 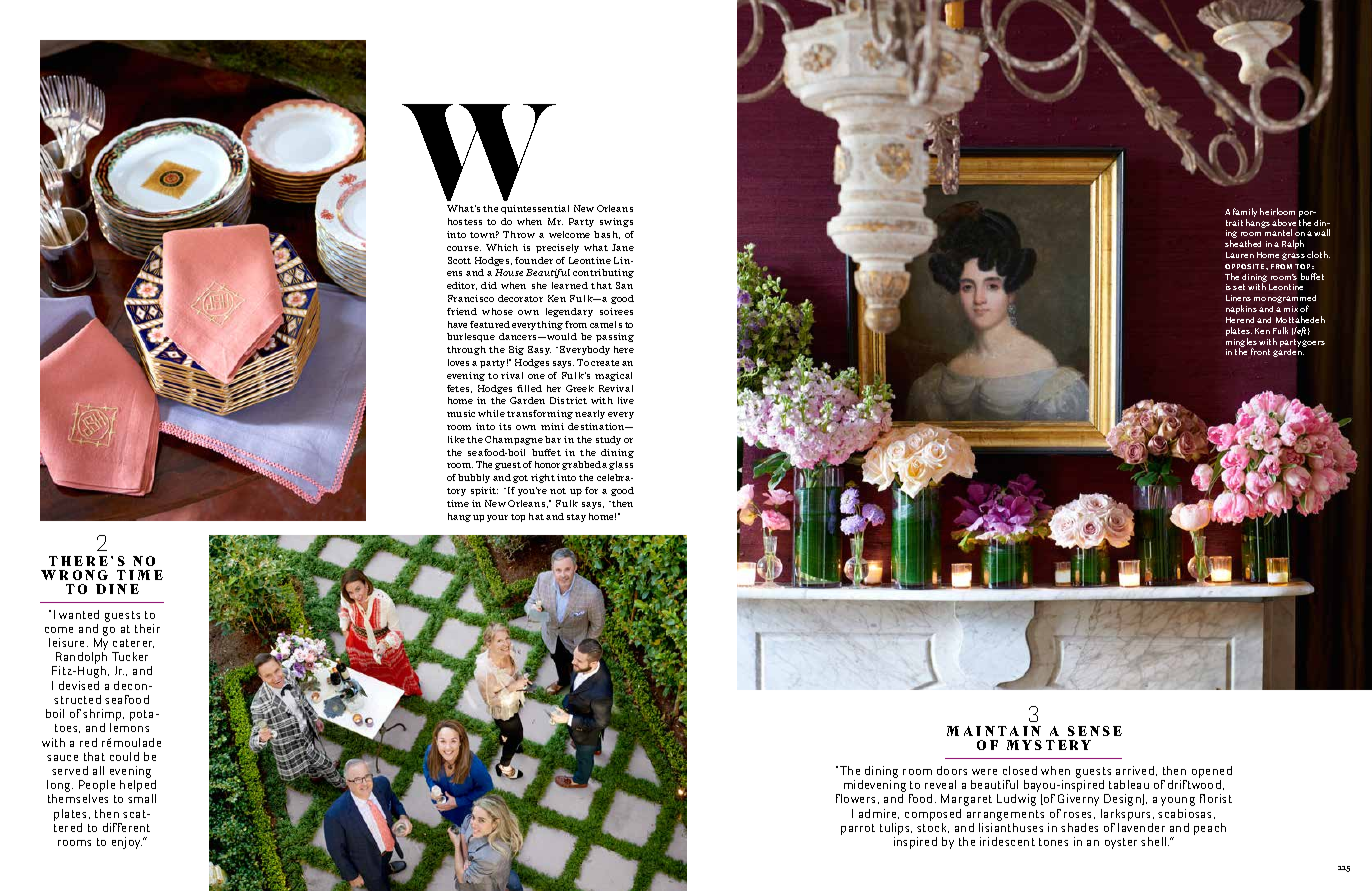 What do you see at coordinates (616, 222) in the screenshot?
I see `swings` at bounding box center [616, 222].
